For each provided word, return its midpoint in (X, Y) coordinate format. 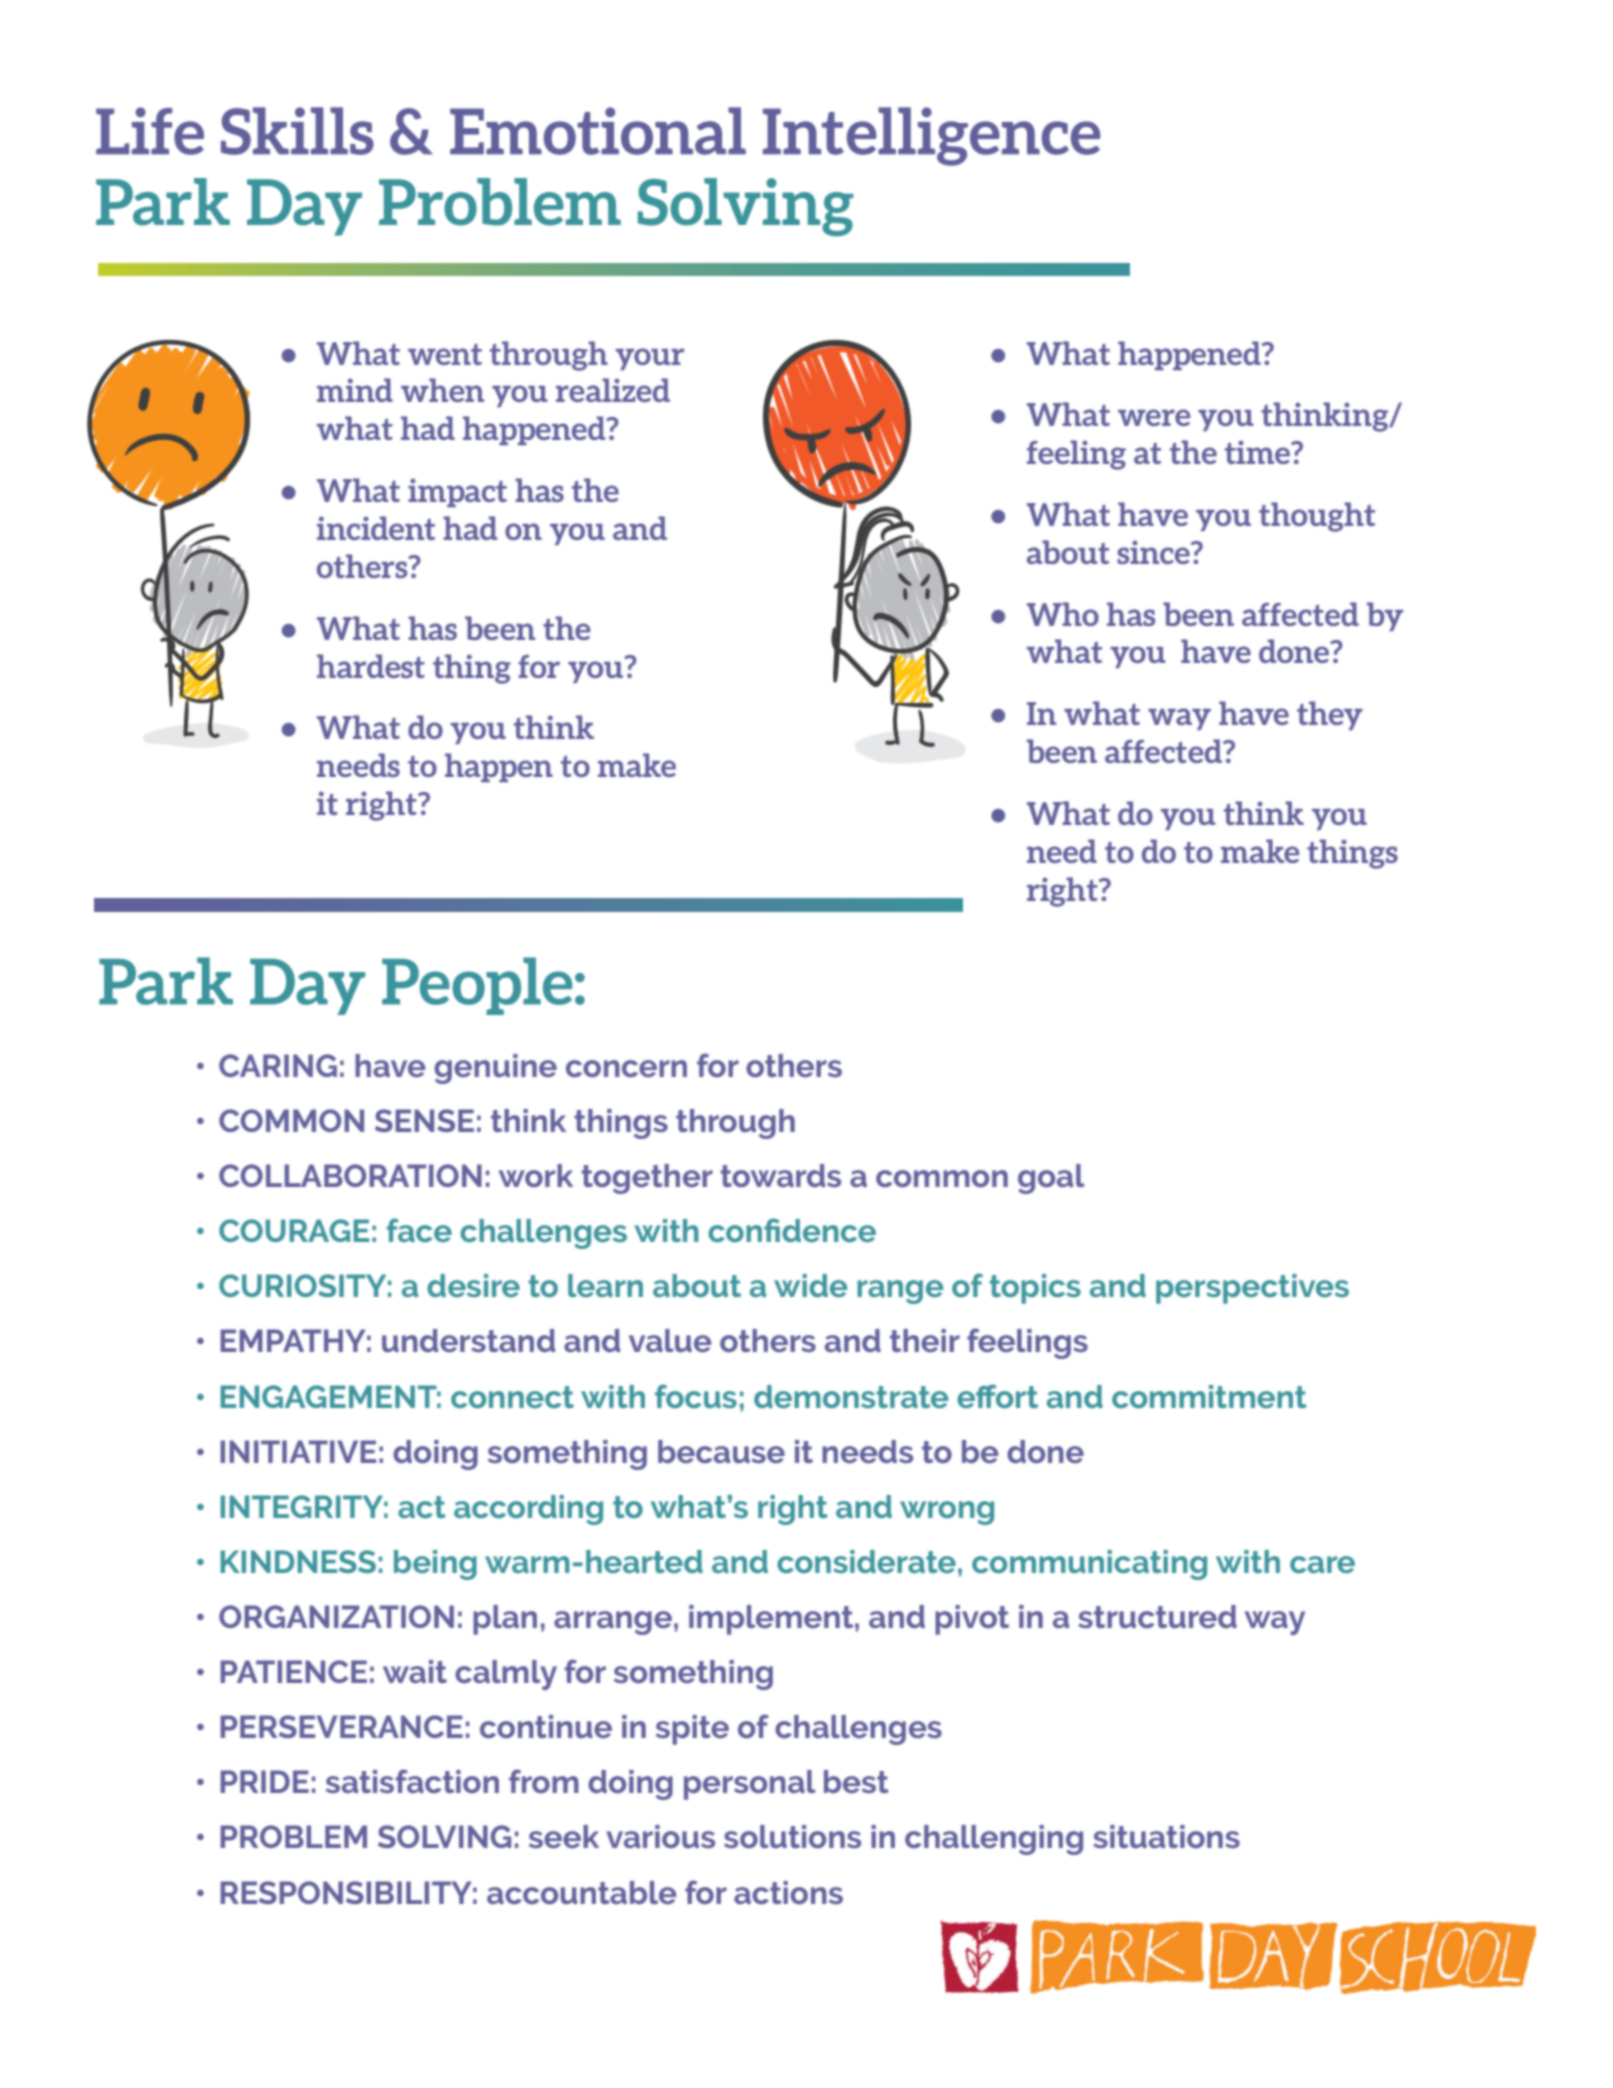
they (1330, 715)
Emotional (598, 131)
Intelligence (931, 136)
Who (1063, 614)
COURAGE (294, 1230)
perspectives (1252, 1289)
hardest (371, 666)
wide (810, 1285)
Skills (297, 131)
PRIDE (264, 1781)
